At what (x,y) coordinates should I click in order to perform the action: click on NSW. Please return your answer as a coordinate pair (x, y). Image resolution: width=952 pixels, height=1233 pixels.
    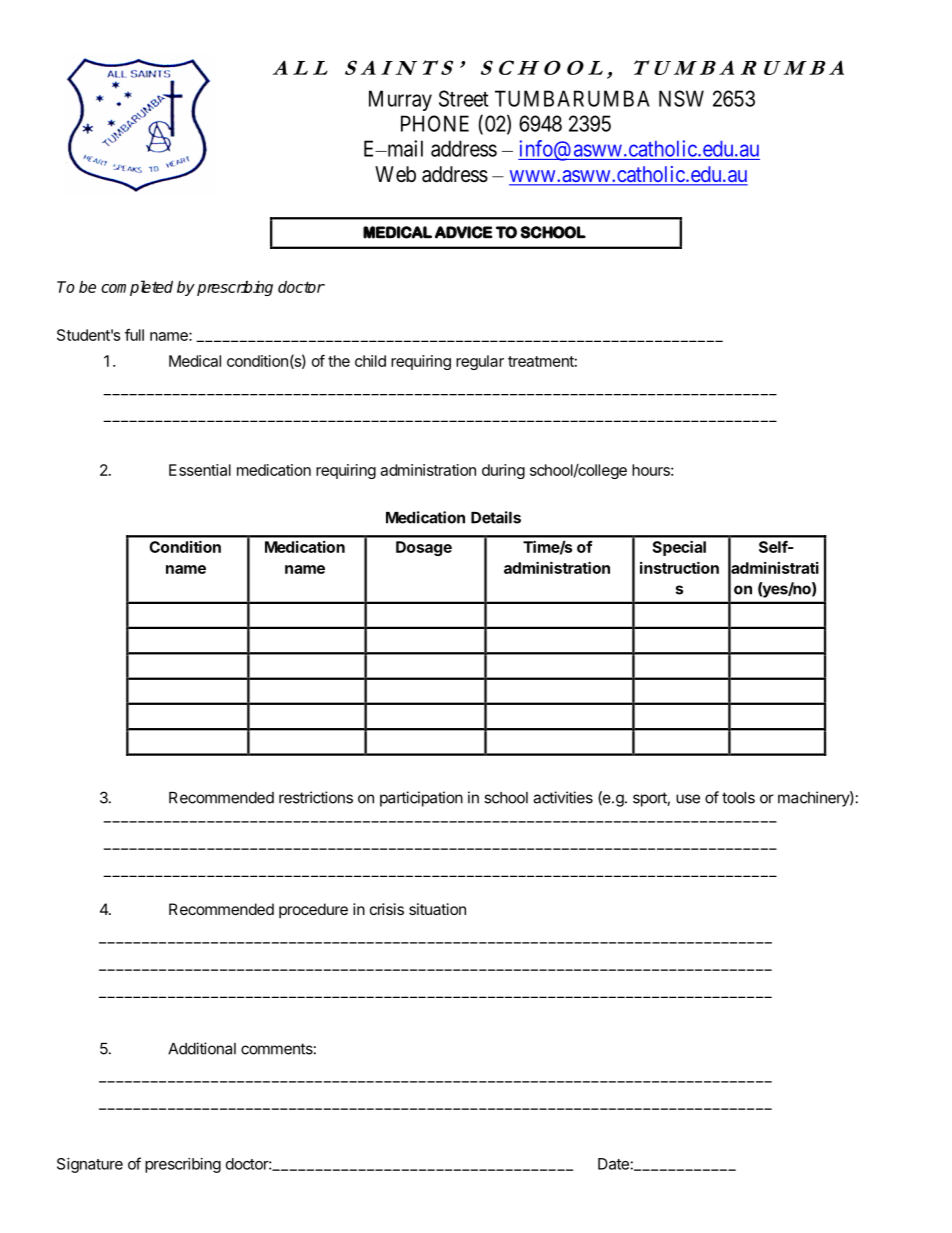
    Looking at the image, I should click on (681, 98).
